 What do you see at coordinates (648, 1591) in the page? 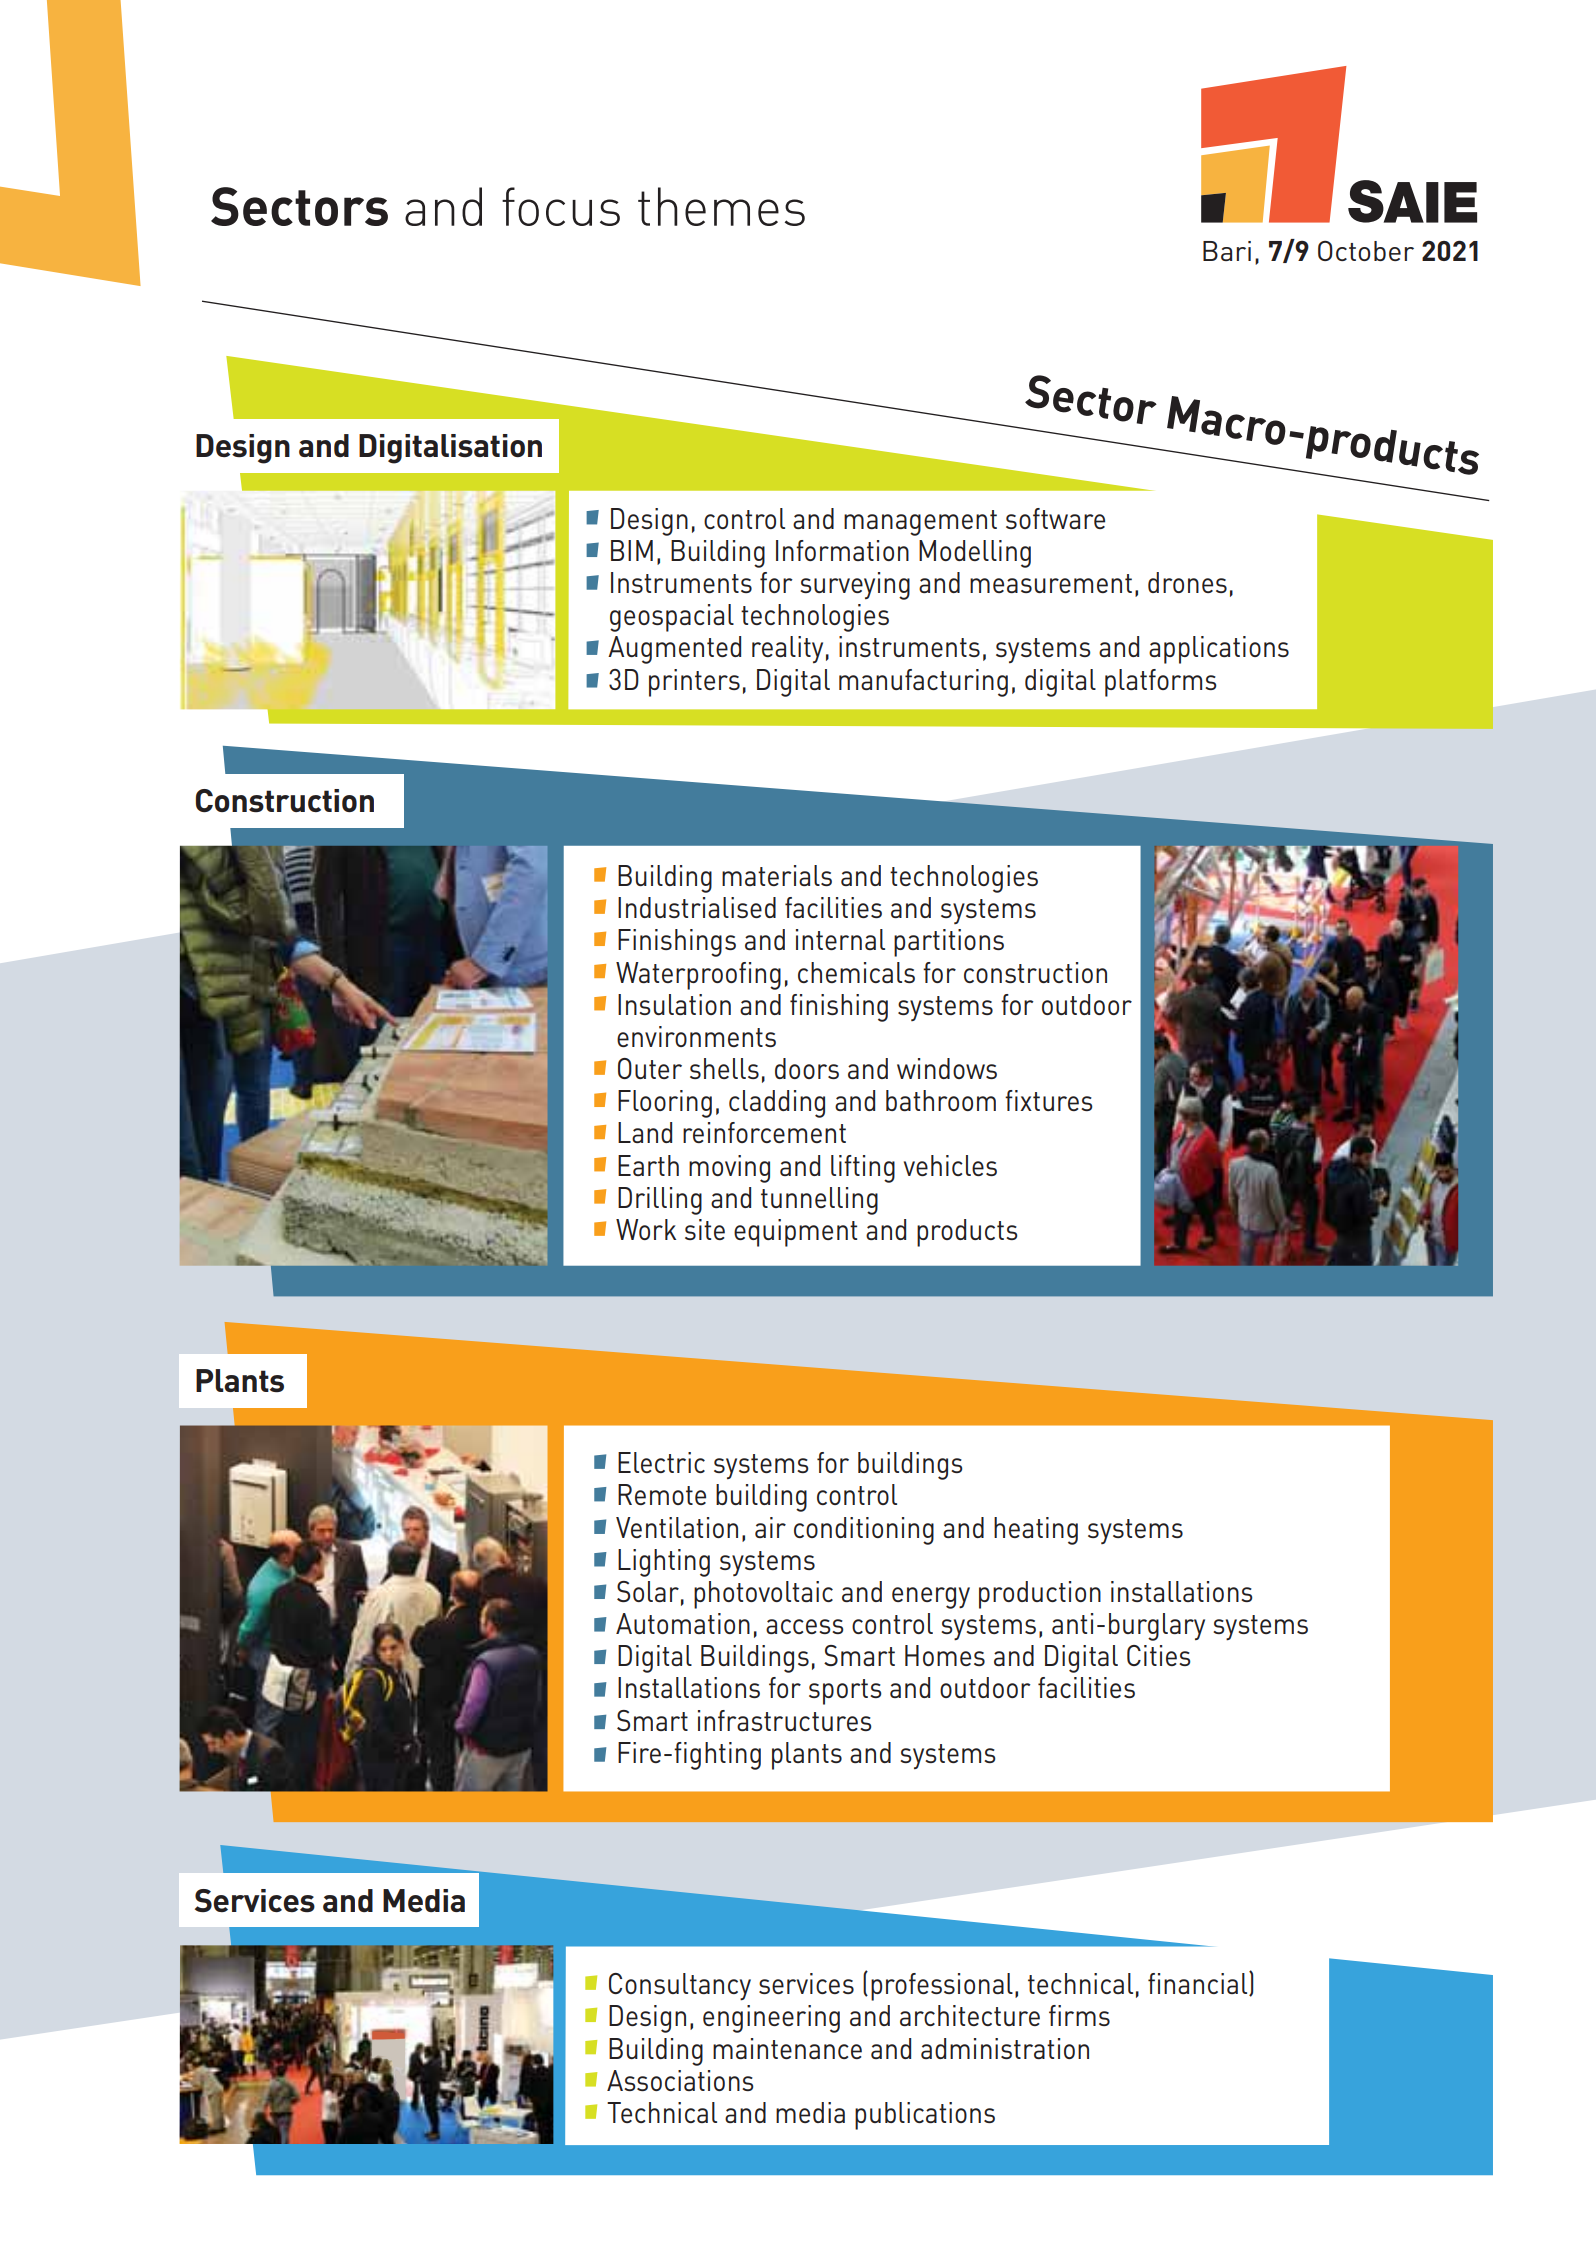
I see `Solar` at bounding box center [648, 1591].
